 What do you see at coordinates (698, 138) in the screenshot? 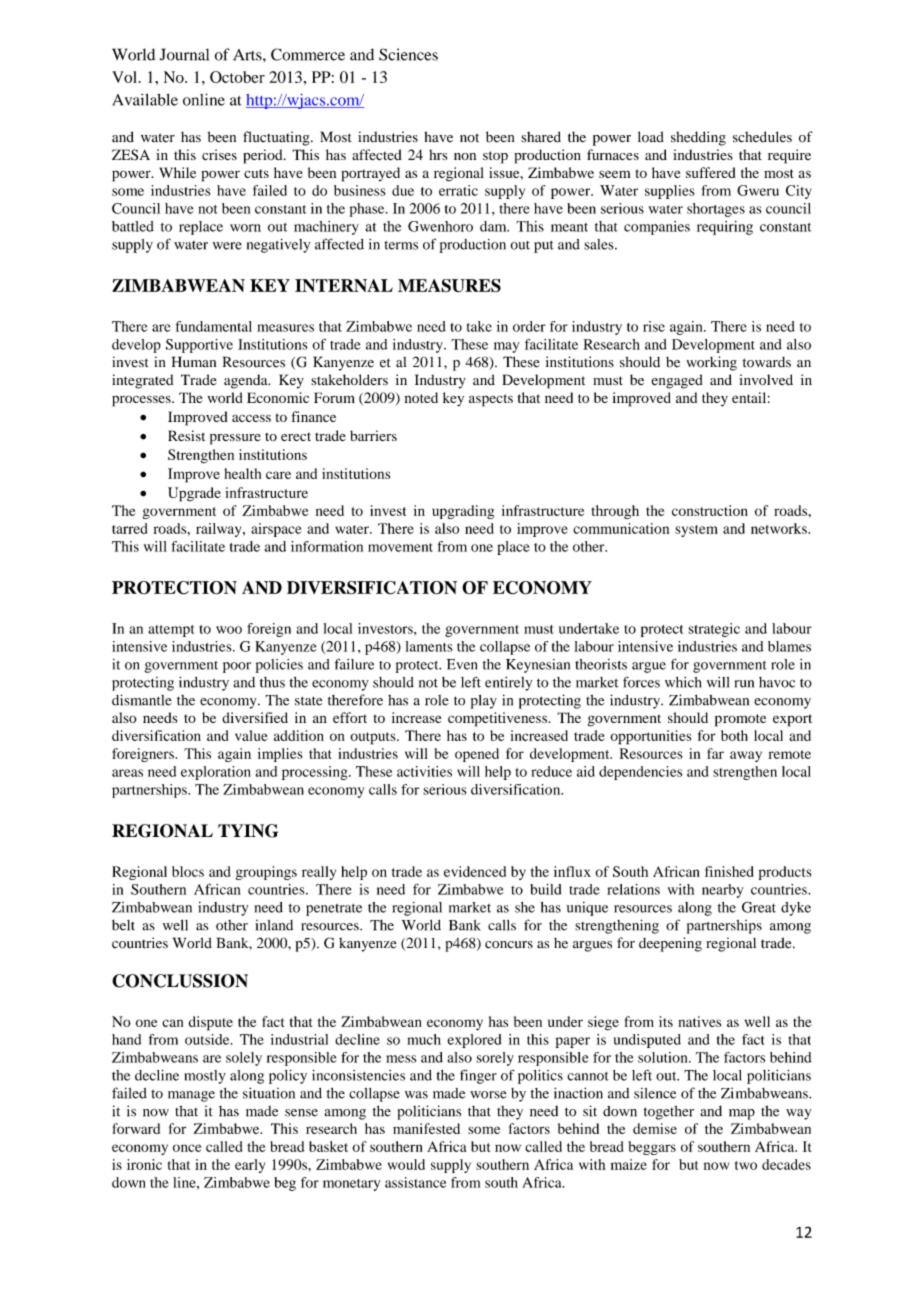
I see `shedding` at bounding box center [698, 138].
